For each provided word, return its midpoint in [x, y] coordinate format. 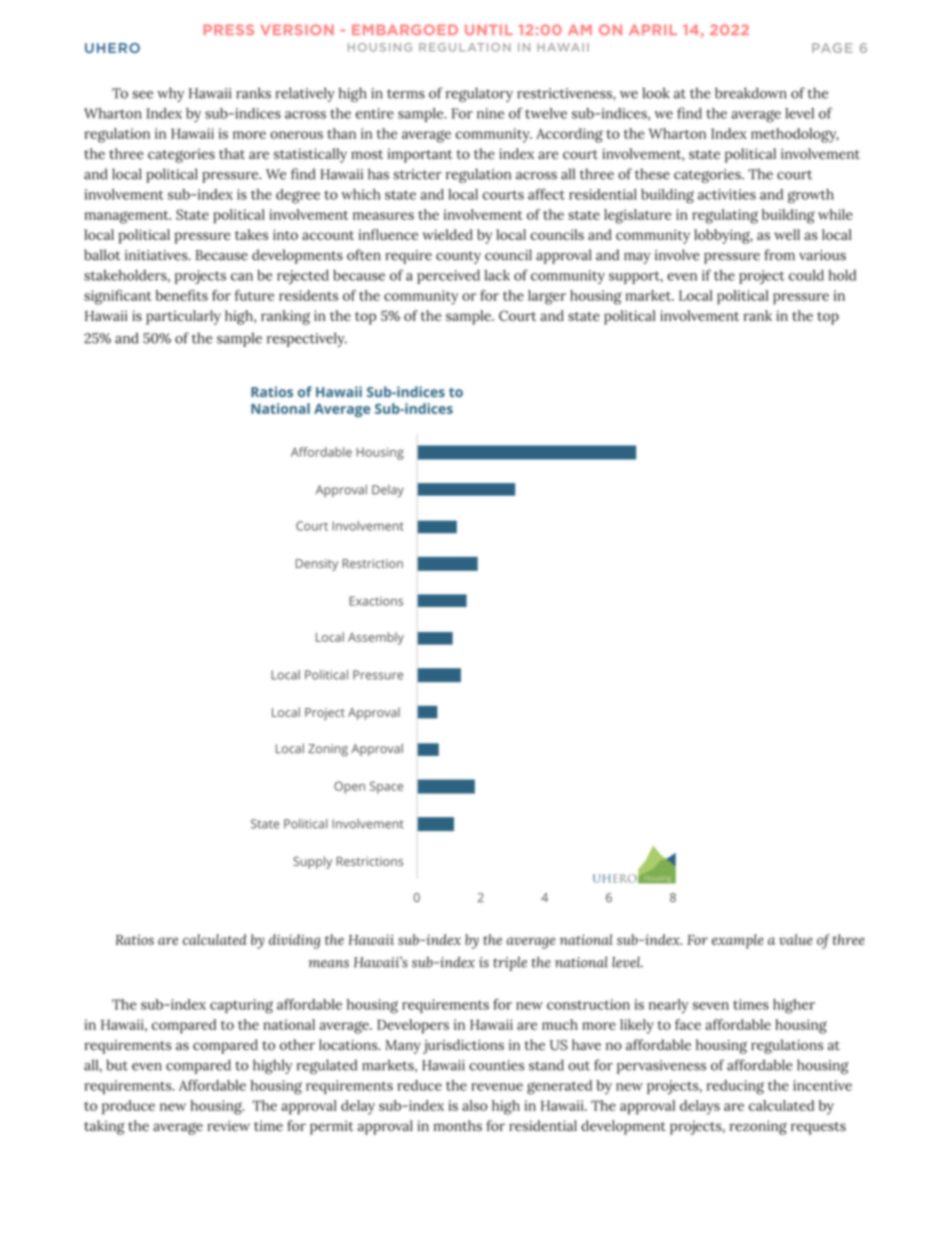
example [737, 941]
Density [317, 565]
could [806, 275]
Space [386, 787]
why [170, 94]
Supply [312, 862]
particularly [183, 317]
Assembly [376, 638]
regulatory [479, 94]
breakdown [751, 93]
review [228, 1125]
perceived [448, 277]
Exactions [376, 601]
